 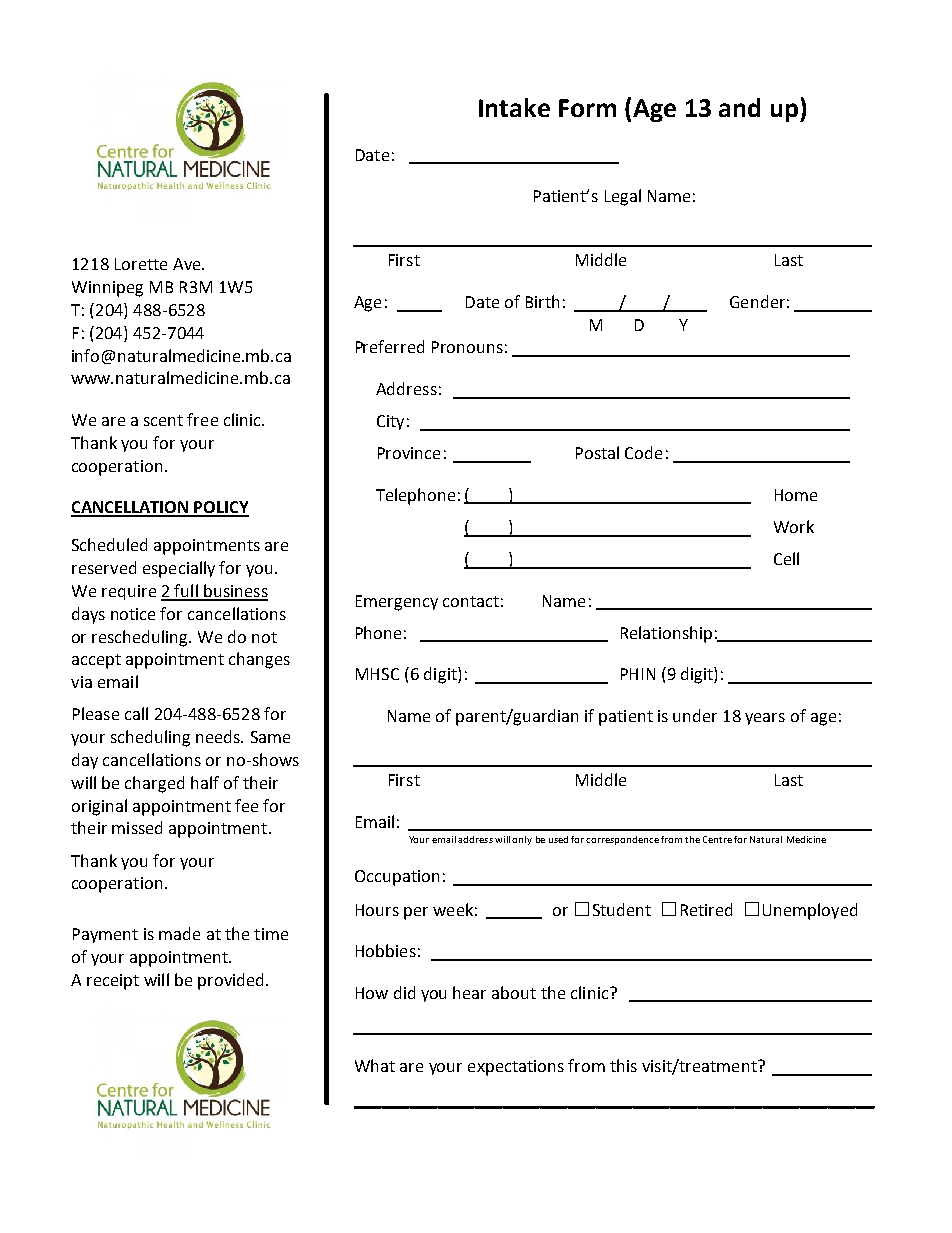 I want to click on this, so click(x=623, y=1065).
